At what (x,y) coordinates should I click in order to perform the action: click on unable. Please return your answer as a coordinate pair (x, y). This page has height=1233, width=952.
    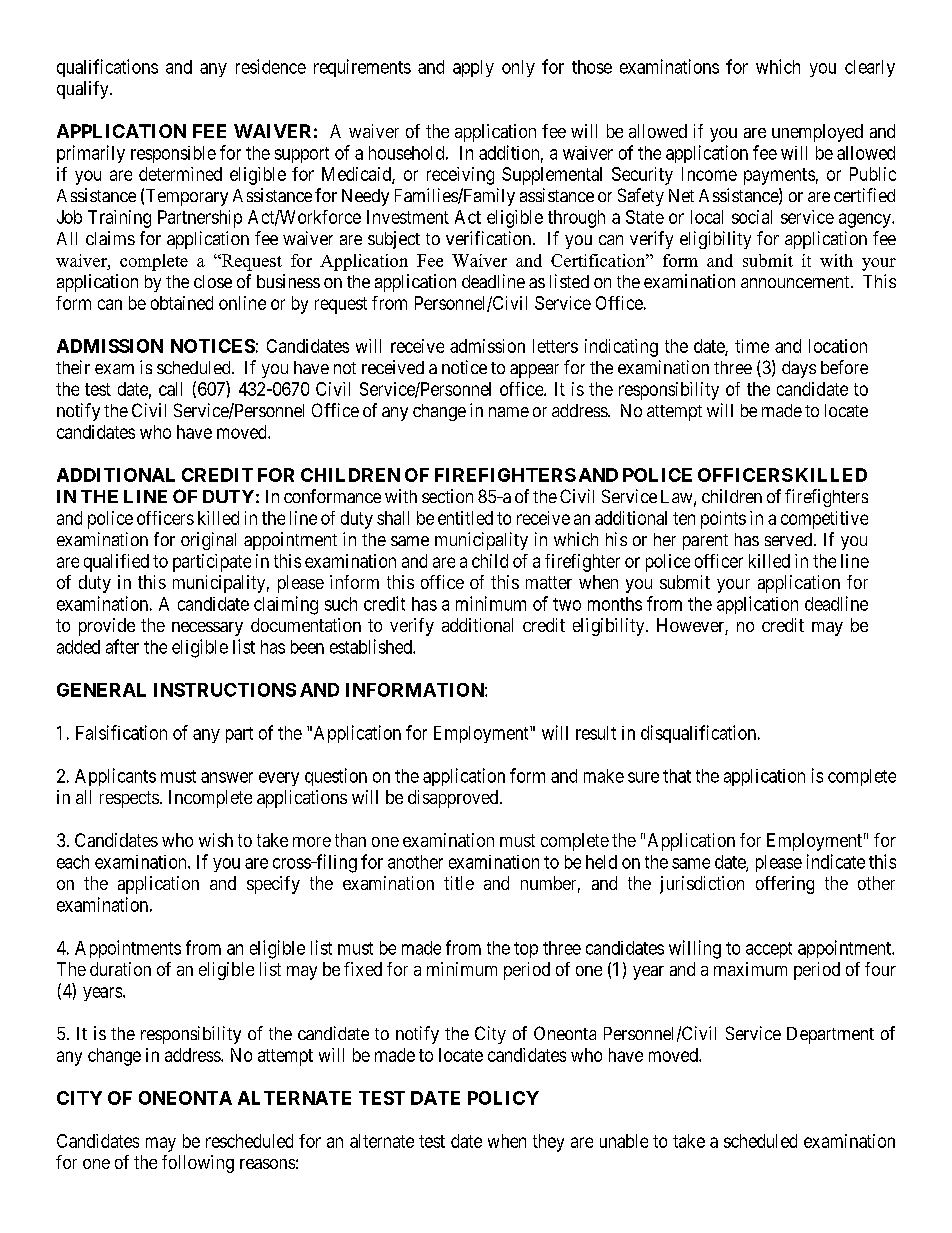
    Looking at the image, I should click on (624, 1141).
